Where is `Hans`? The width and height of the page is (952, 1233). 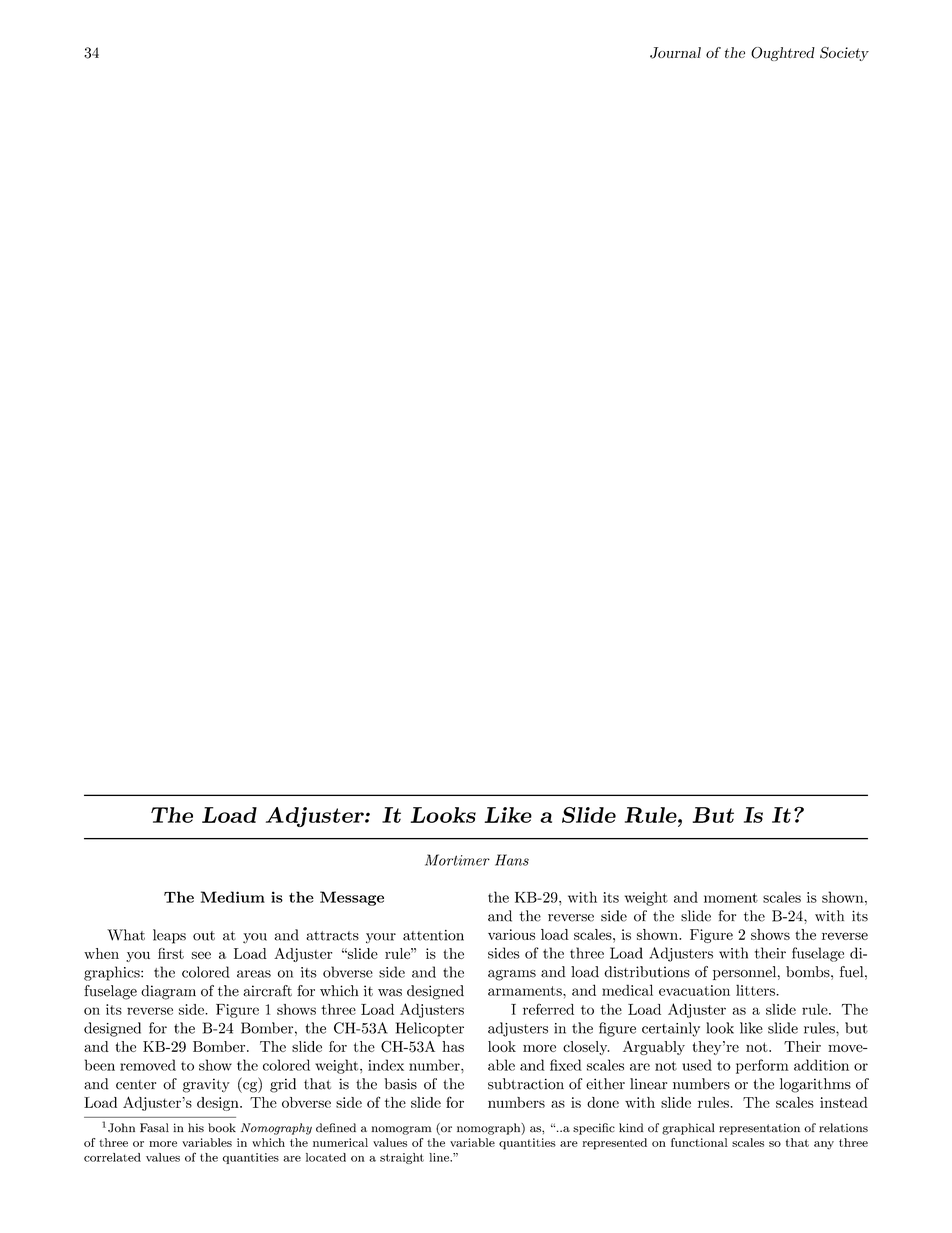 Hans is located at coordinates (512, 860).
